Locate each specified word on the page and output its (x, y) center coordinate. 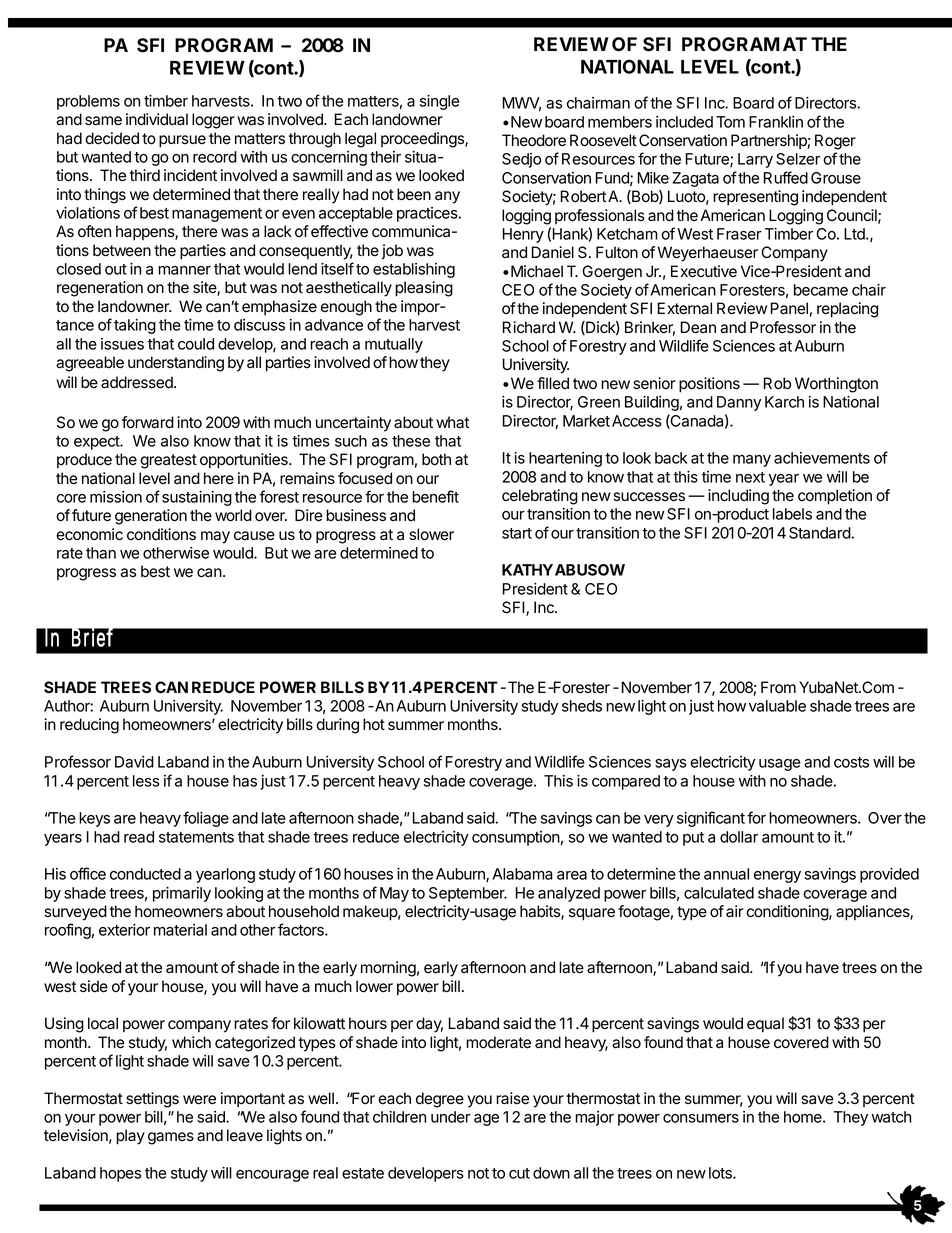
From (778, 687)
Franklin (776, 122)
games (171, 1138)
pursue (182, 141)
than (101, 553)
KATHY (527, 570)
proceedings (423, 140)
